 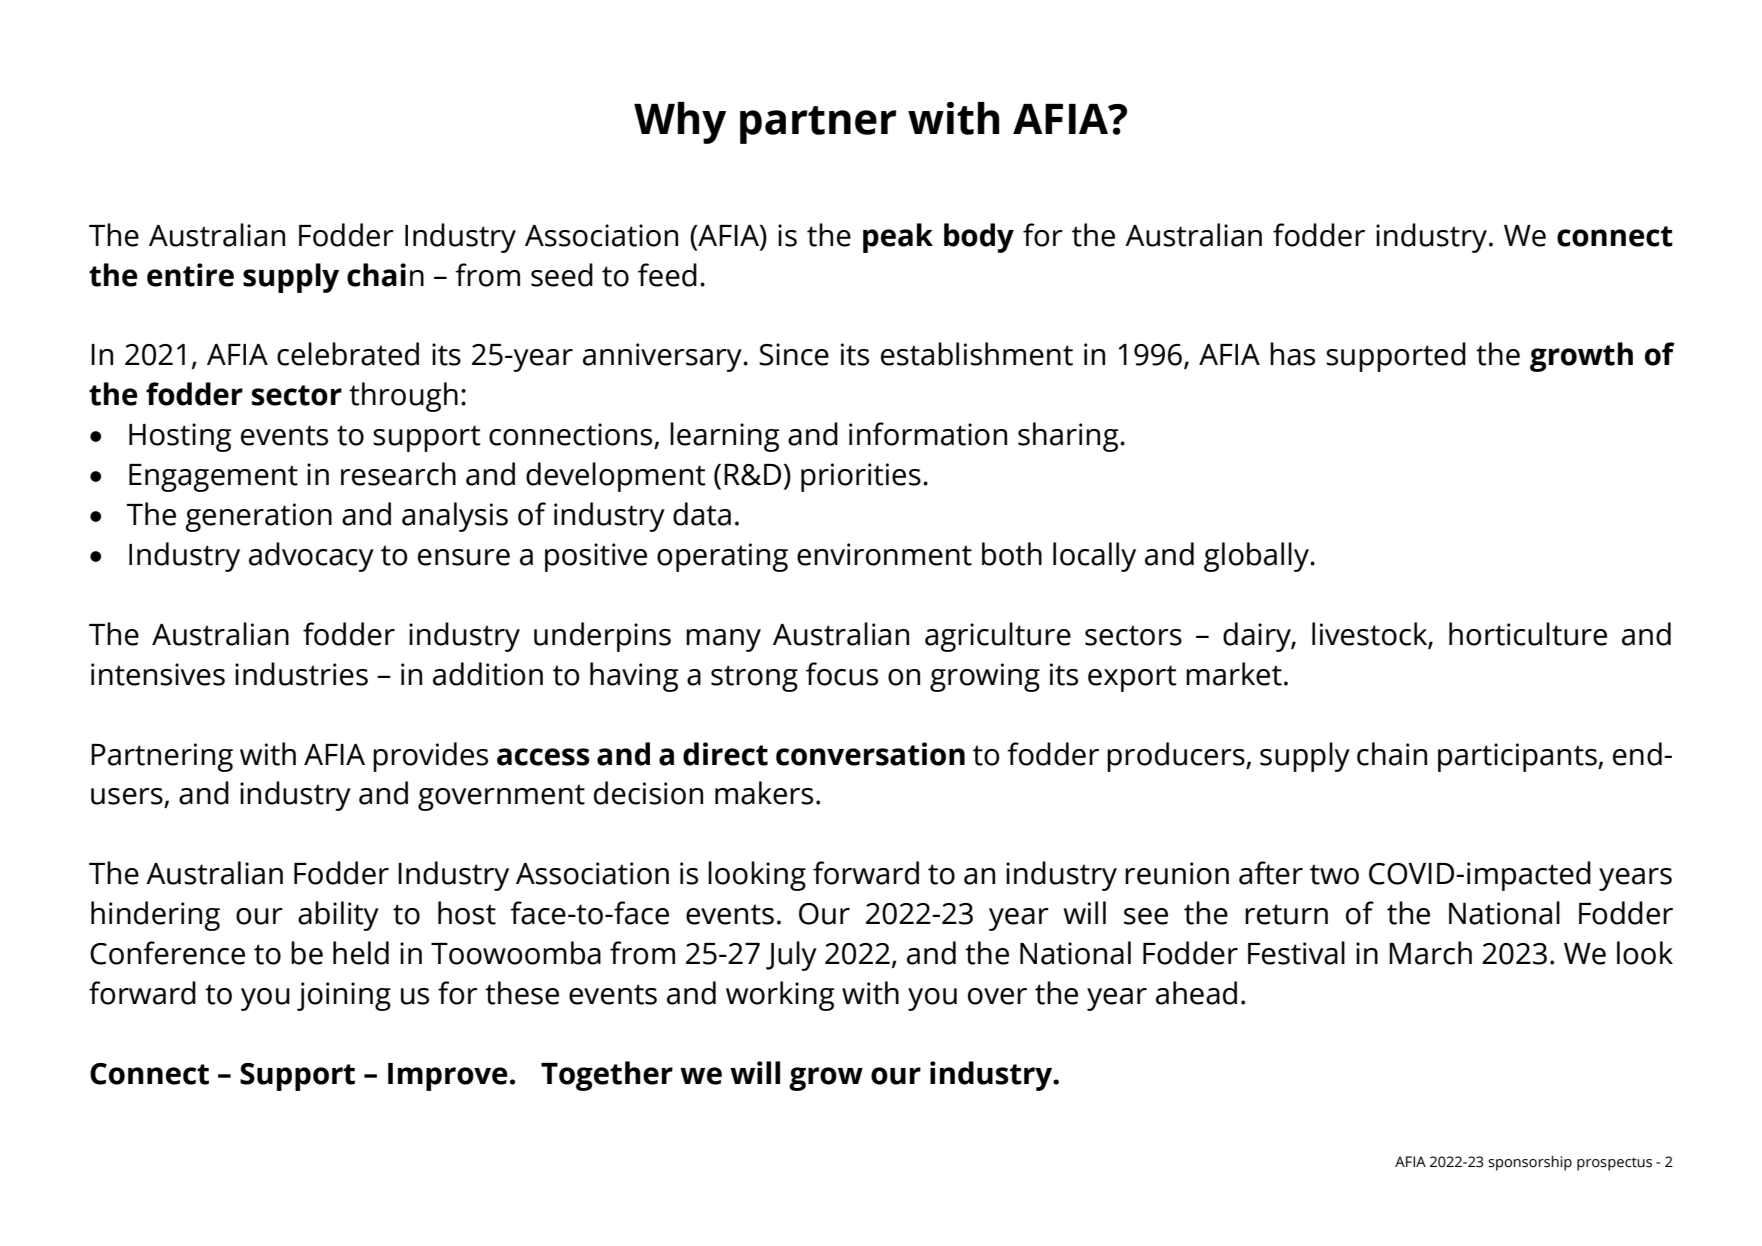 I want to click on July, so click(x=791, y=956).
